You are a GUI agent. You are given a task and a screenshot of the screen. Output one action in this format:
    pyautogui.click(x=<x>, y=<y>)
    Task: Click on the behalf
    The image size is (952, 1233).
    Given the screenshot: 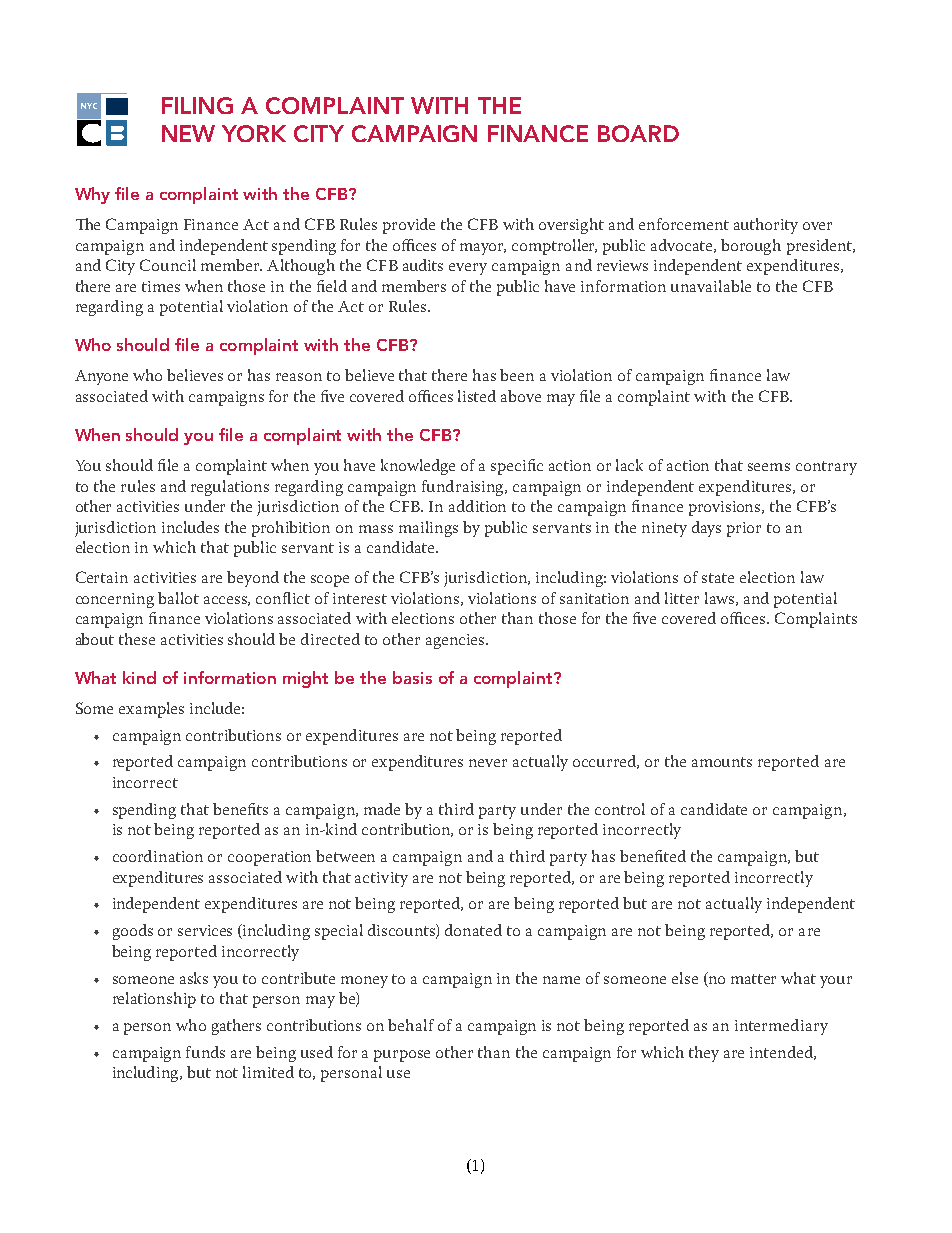 What is the action you would take?
    pyautogui.click(x=411, y=1025)
